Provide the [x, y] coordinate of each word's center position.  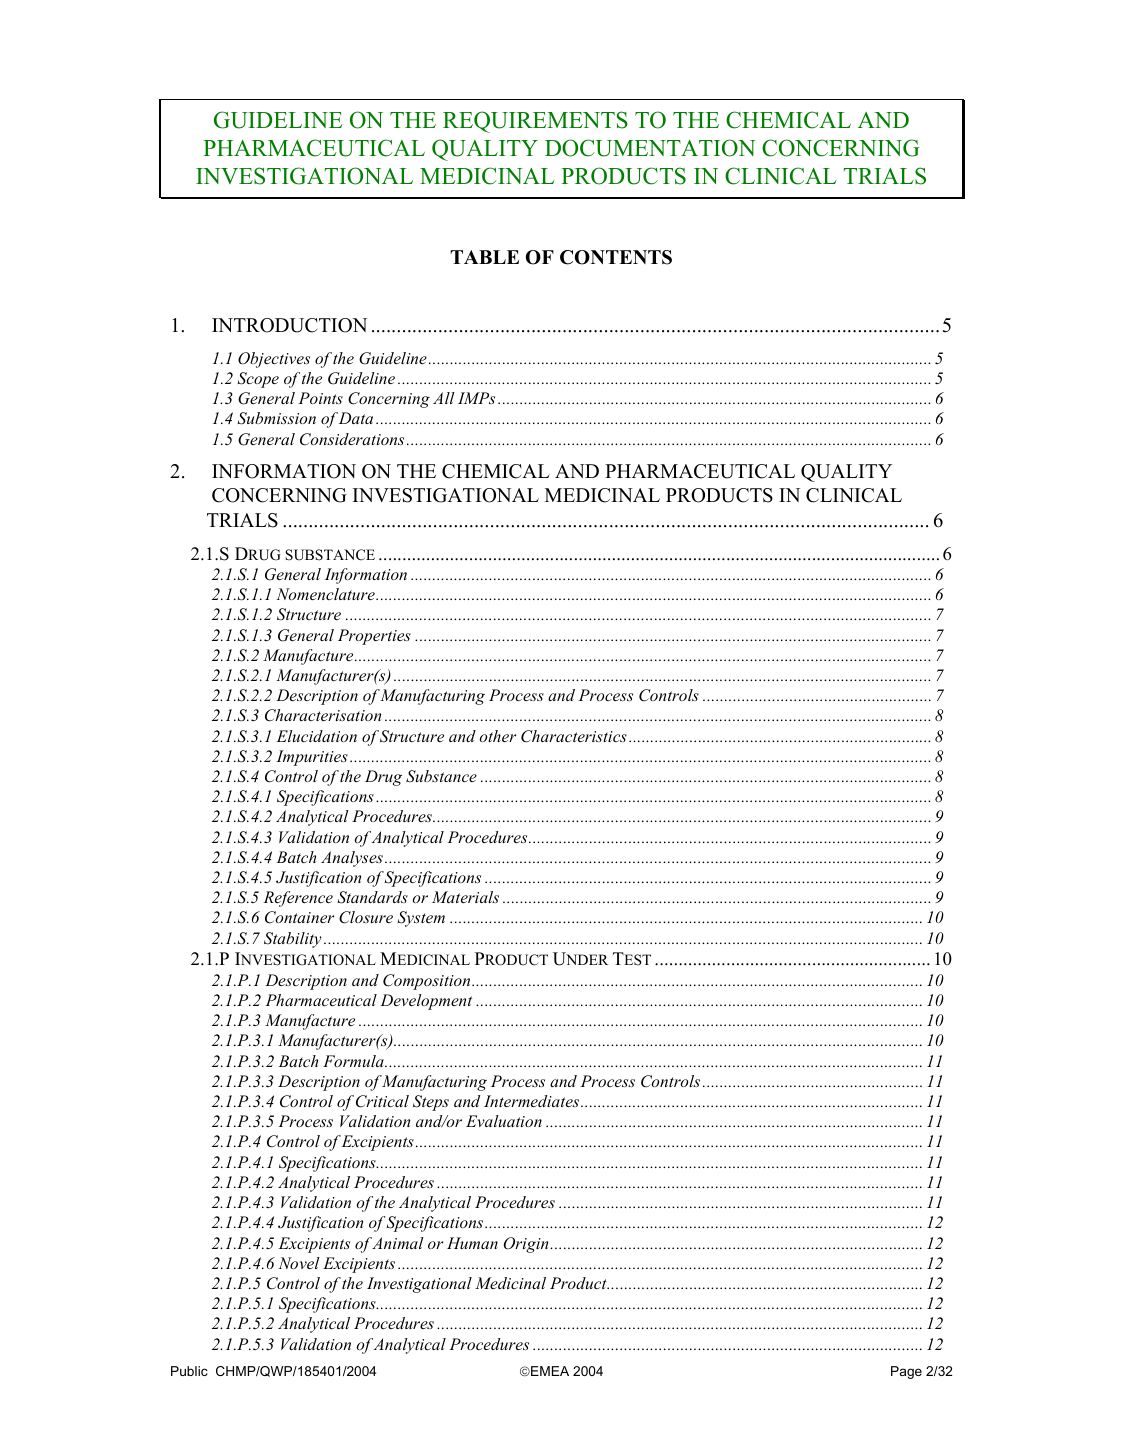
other [497, 736]
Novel [299, 1263]
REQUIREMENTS [535, 122]
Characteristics [574, 736]
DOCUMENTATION [650, 148]
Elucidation [317, 736]
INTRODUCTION [289, 325]
